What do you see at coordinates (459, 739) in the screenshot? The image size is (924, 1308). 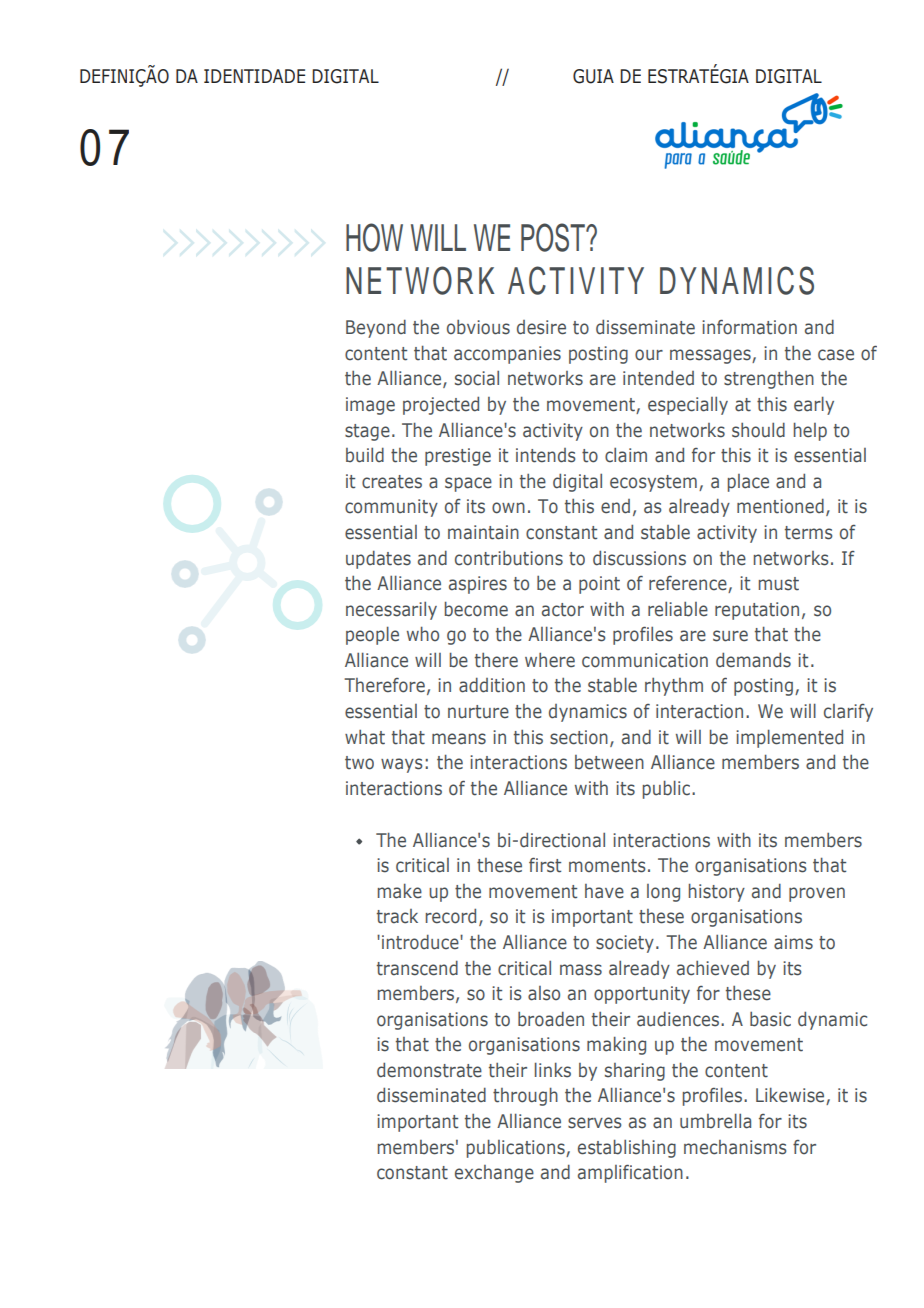 I see `means` at bounding box center [459, 739].
